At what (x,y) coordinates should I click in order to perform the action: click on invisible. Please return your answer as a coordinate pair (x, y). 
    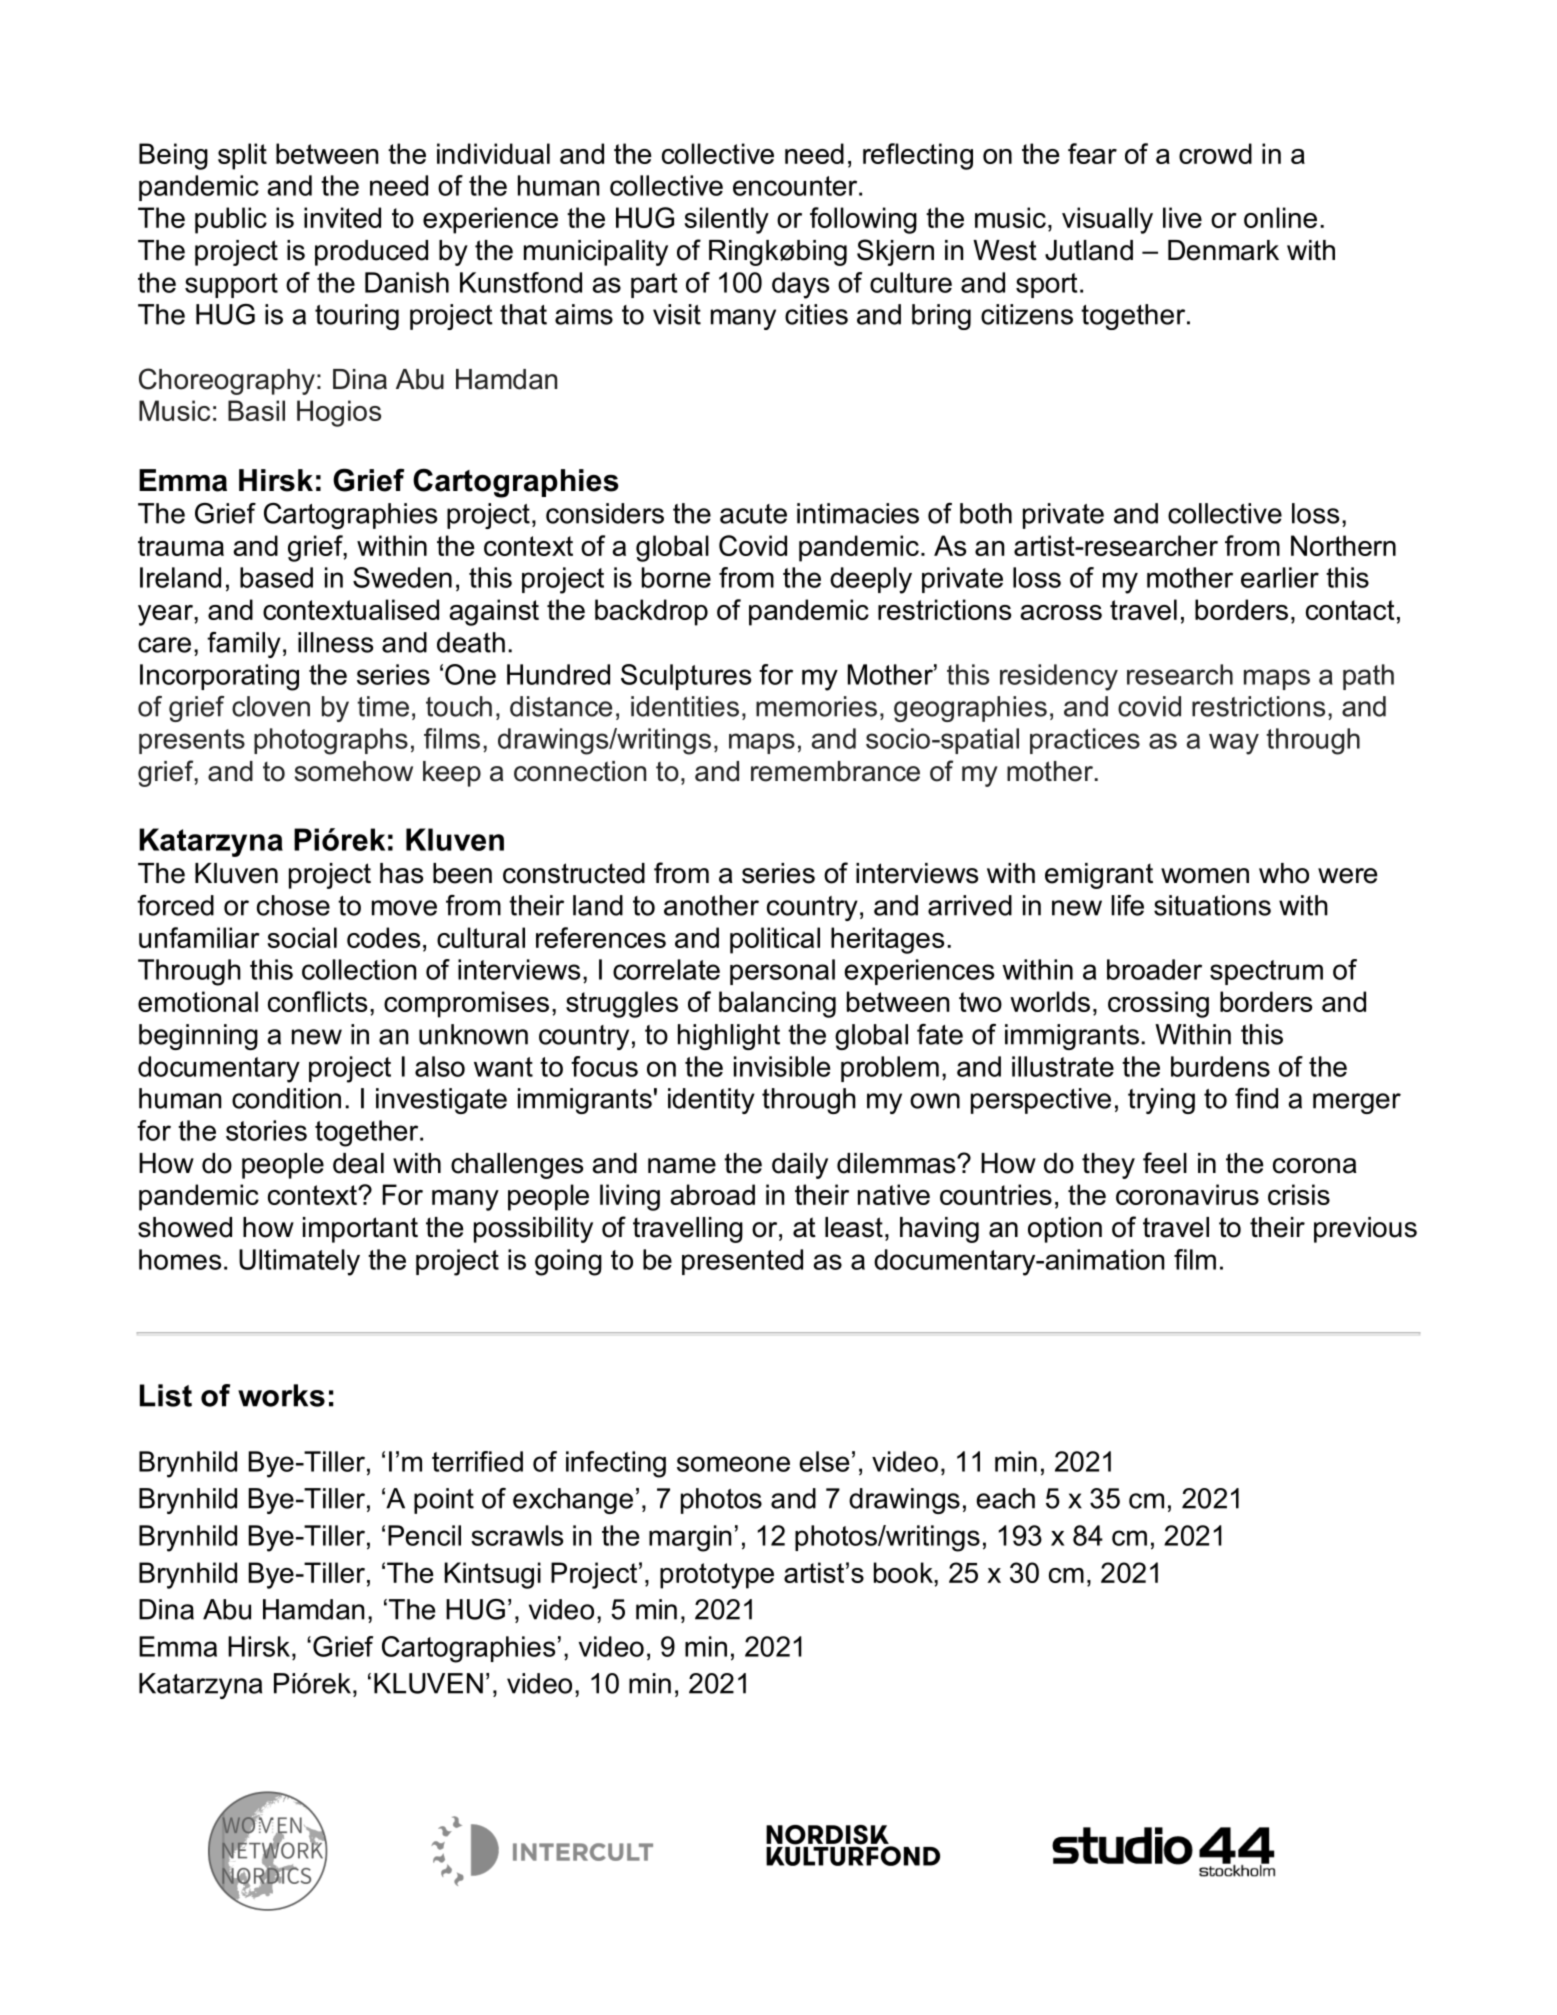
    Looking at the image, I should click on (782, 1066).
